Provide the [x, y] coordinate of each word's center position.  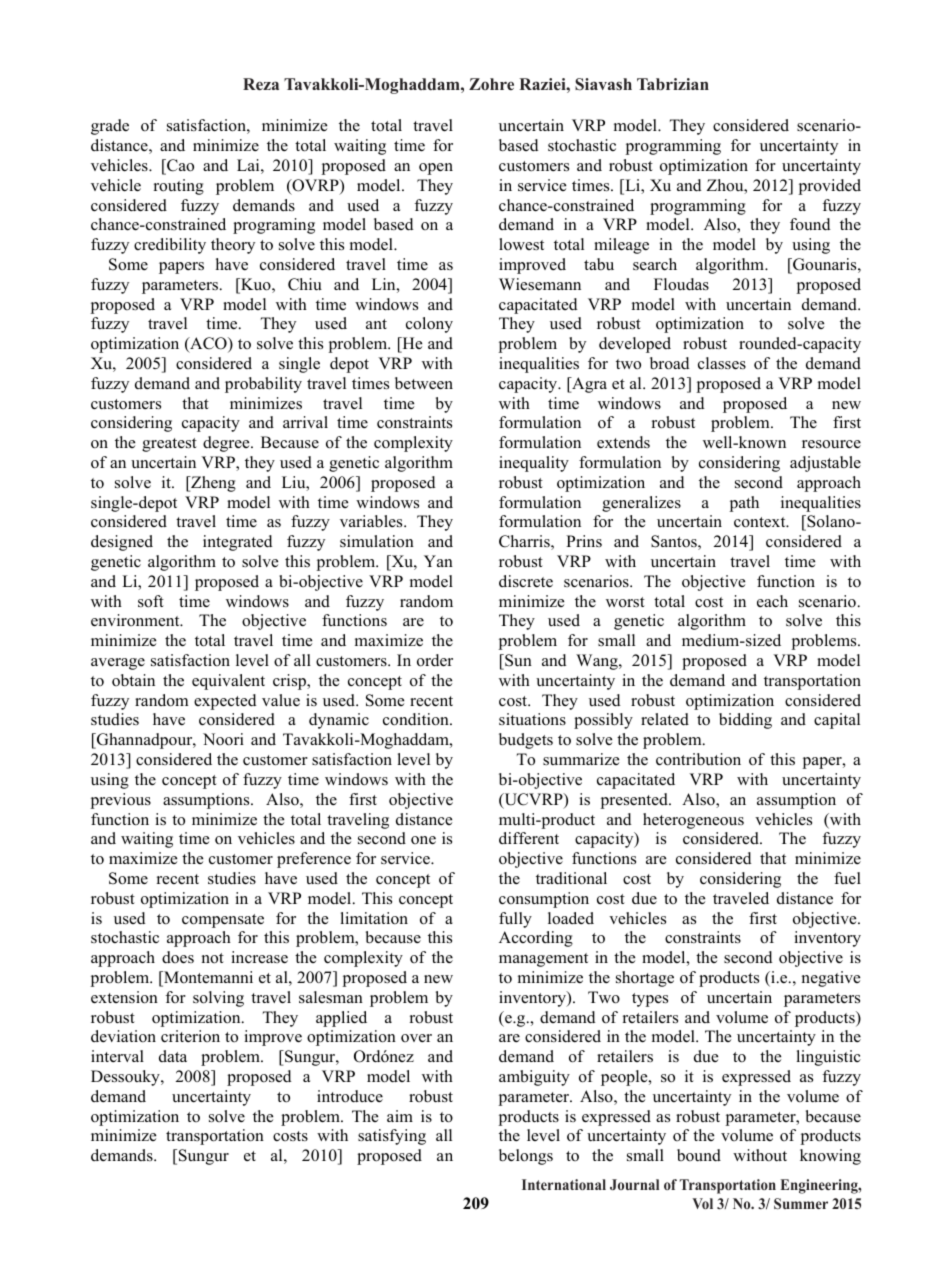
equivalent [228, 682]
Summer [801, 1203]
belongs [526, 1157]
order [435, 660]
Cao [179, 166]
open [436, 169]
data [173, 1056]
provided [829, 187]
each [772, 601]
